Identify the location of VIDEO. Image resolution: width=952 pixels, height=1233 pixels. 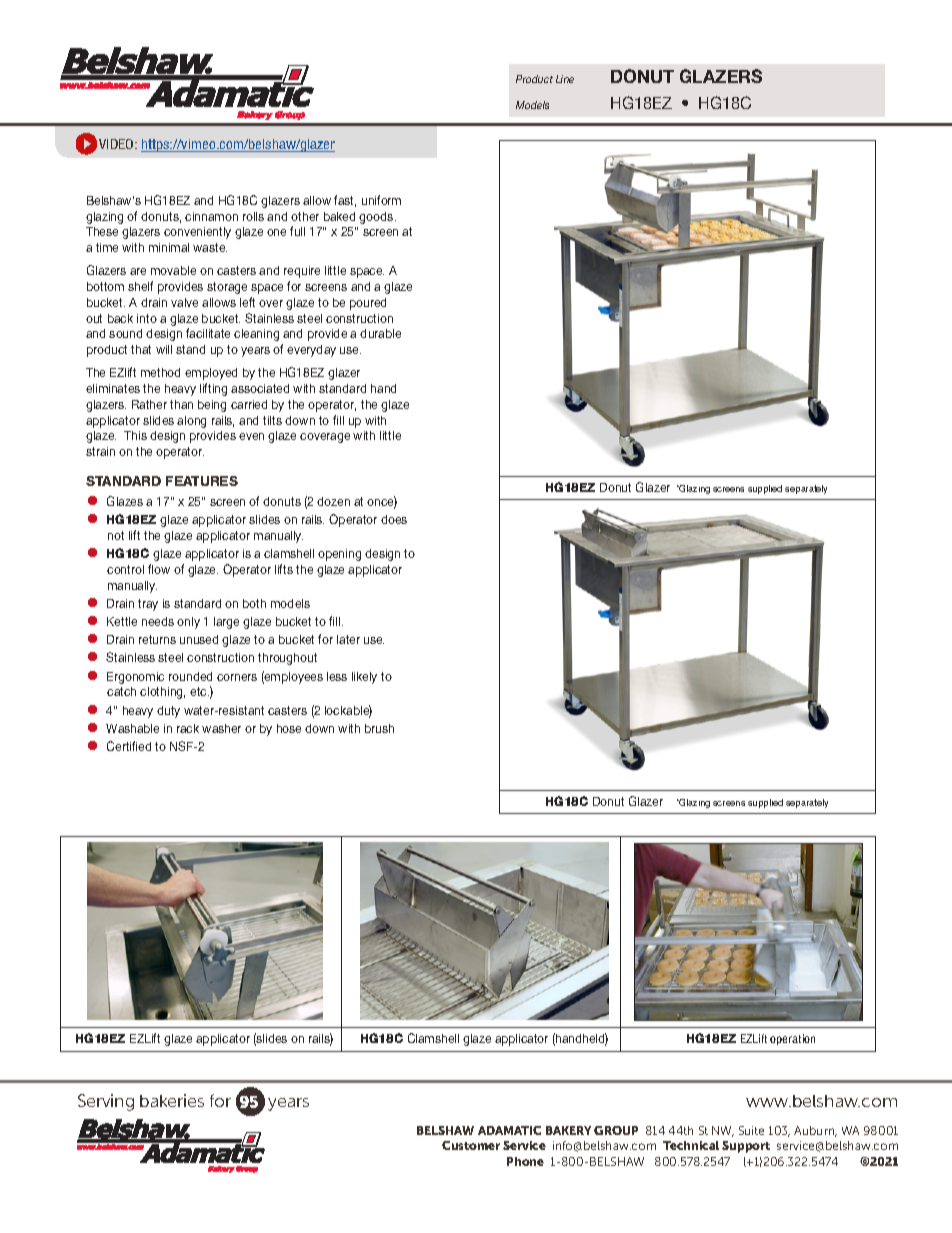
(117, 144).
